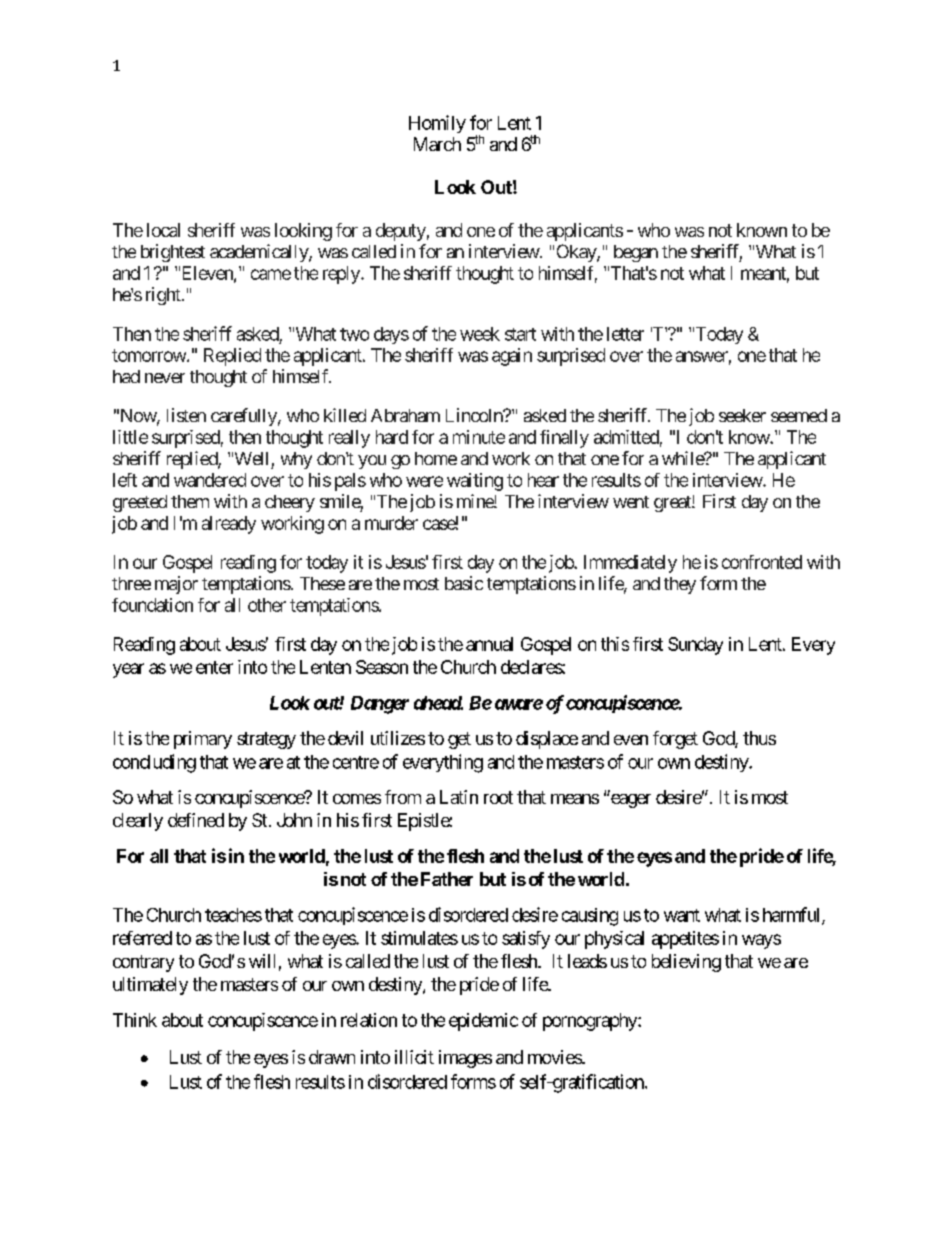 Image resolution: width=952 pixels, height=1233 pixels. Describe the element at coordinates (625, 334) in the document. I see `letter` at that location.
